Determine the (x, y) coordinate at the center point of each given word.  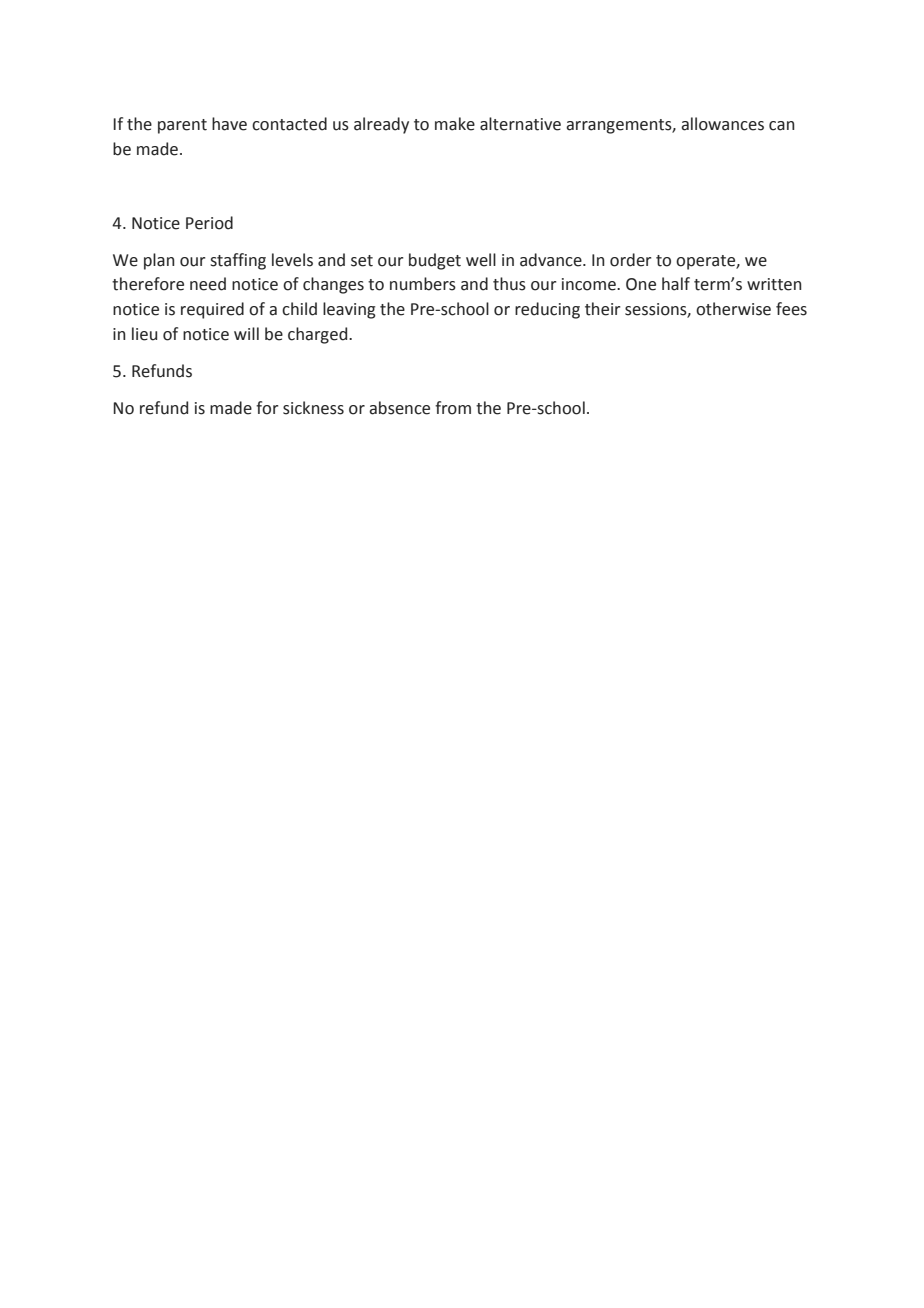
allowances (722, 124)
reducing (547, 310)
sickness (313, 408)
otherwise (733, 309)
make (455, 124)
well (481, 260)
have (229, 124)
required (212, 310)
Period (209, 223)
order (630, 260)
